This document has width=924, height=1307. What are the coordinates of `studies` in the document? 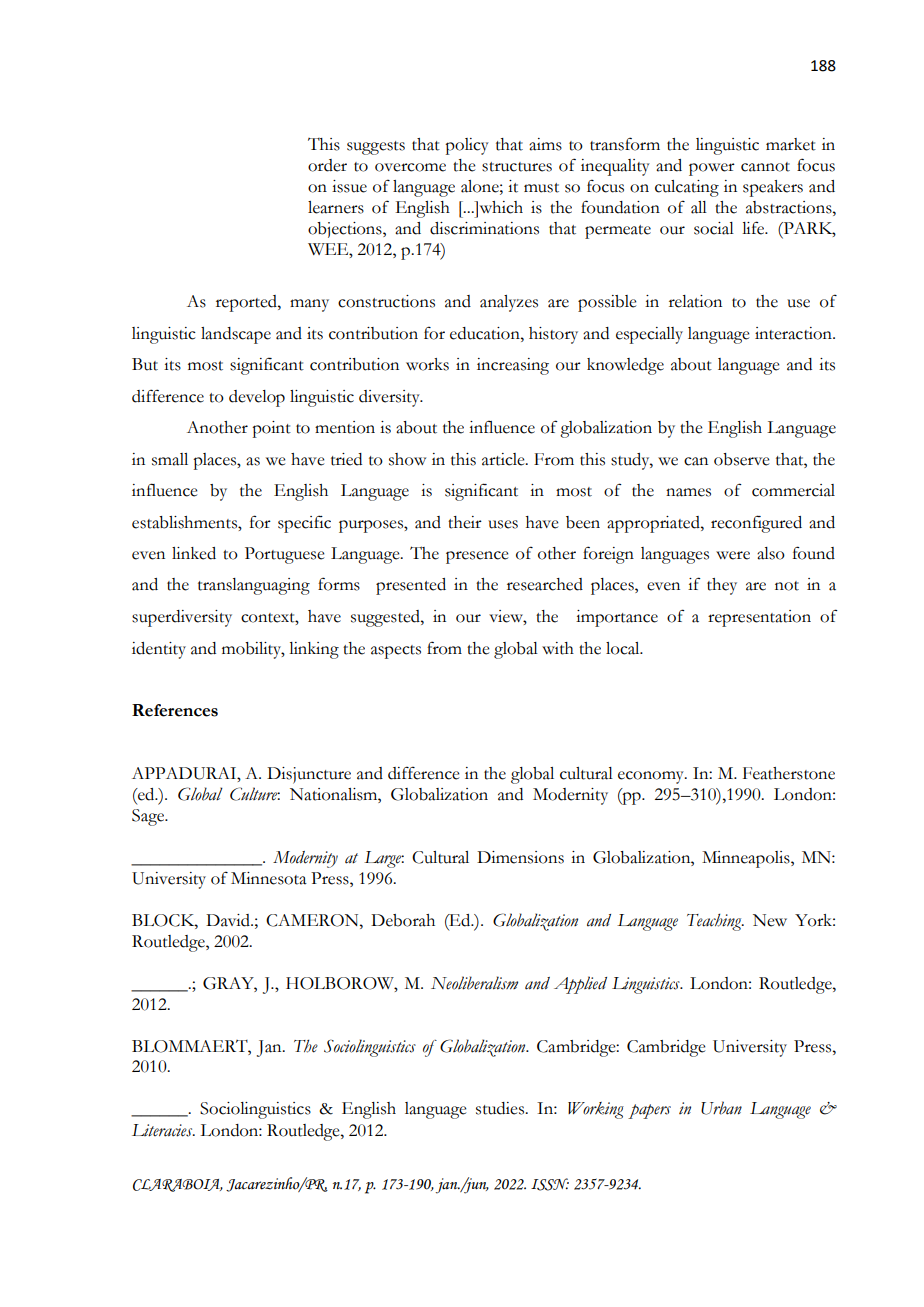 It's located at (501, 1108).
